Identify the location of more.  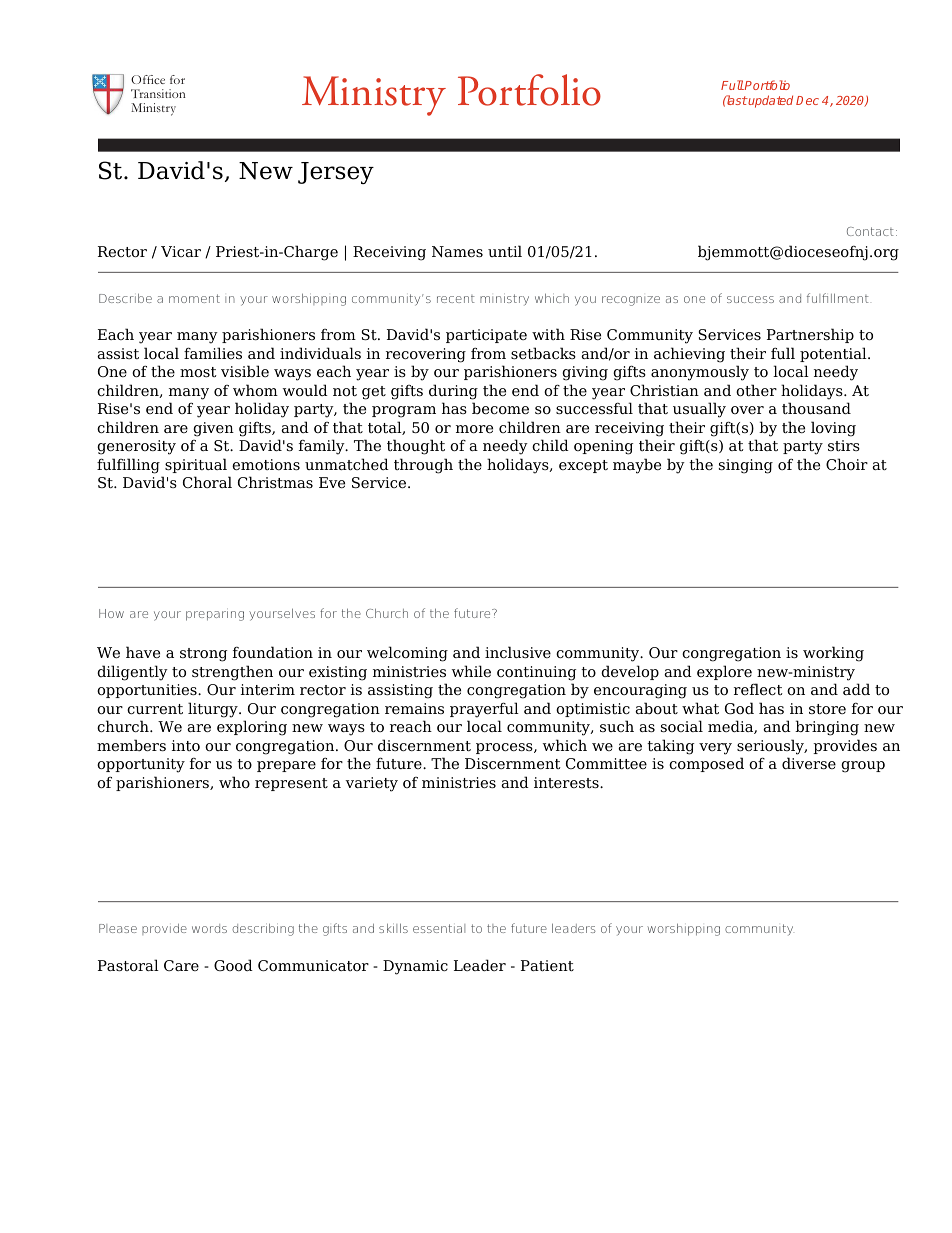
(474, 429).
